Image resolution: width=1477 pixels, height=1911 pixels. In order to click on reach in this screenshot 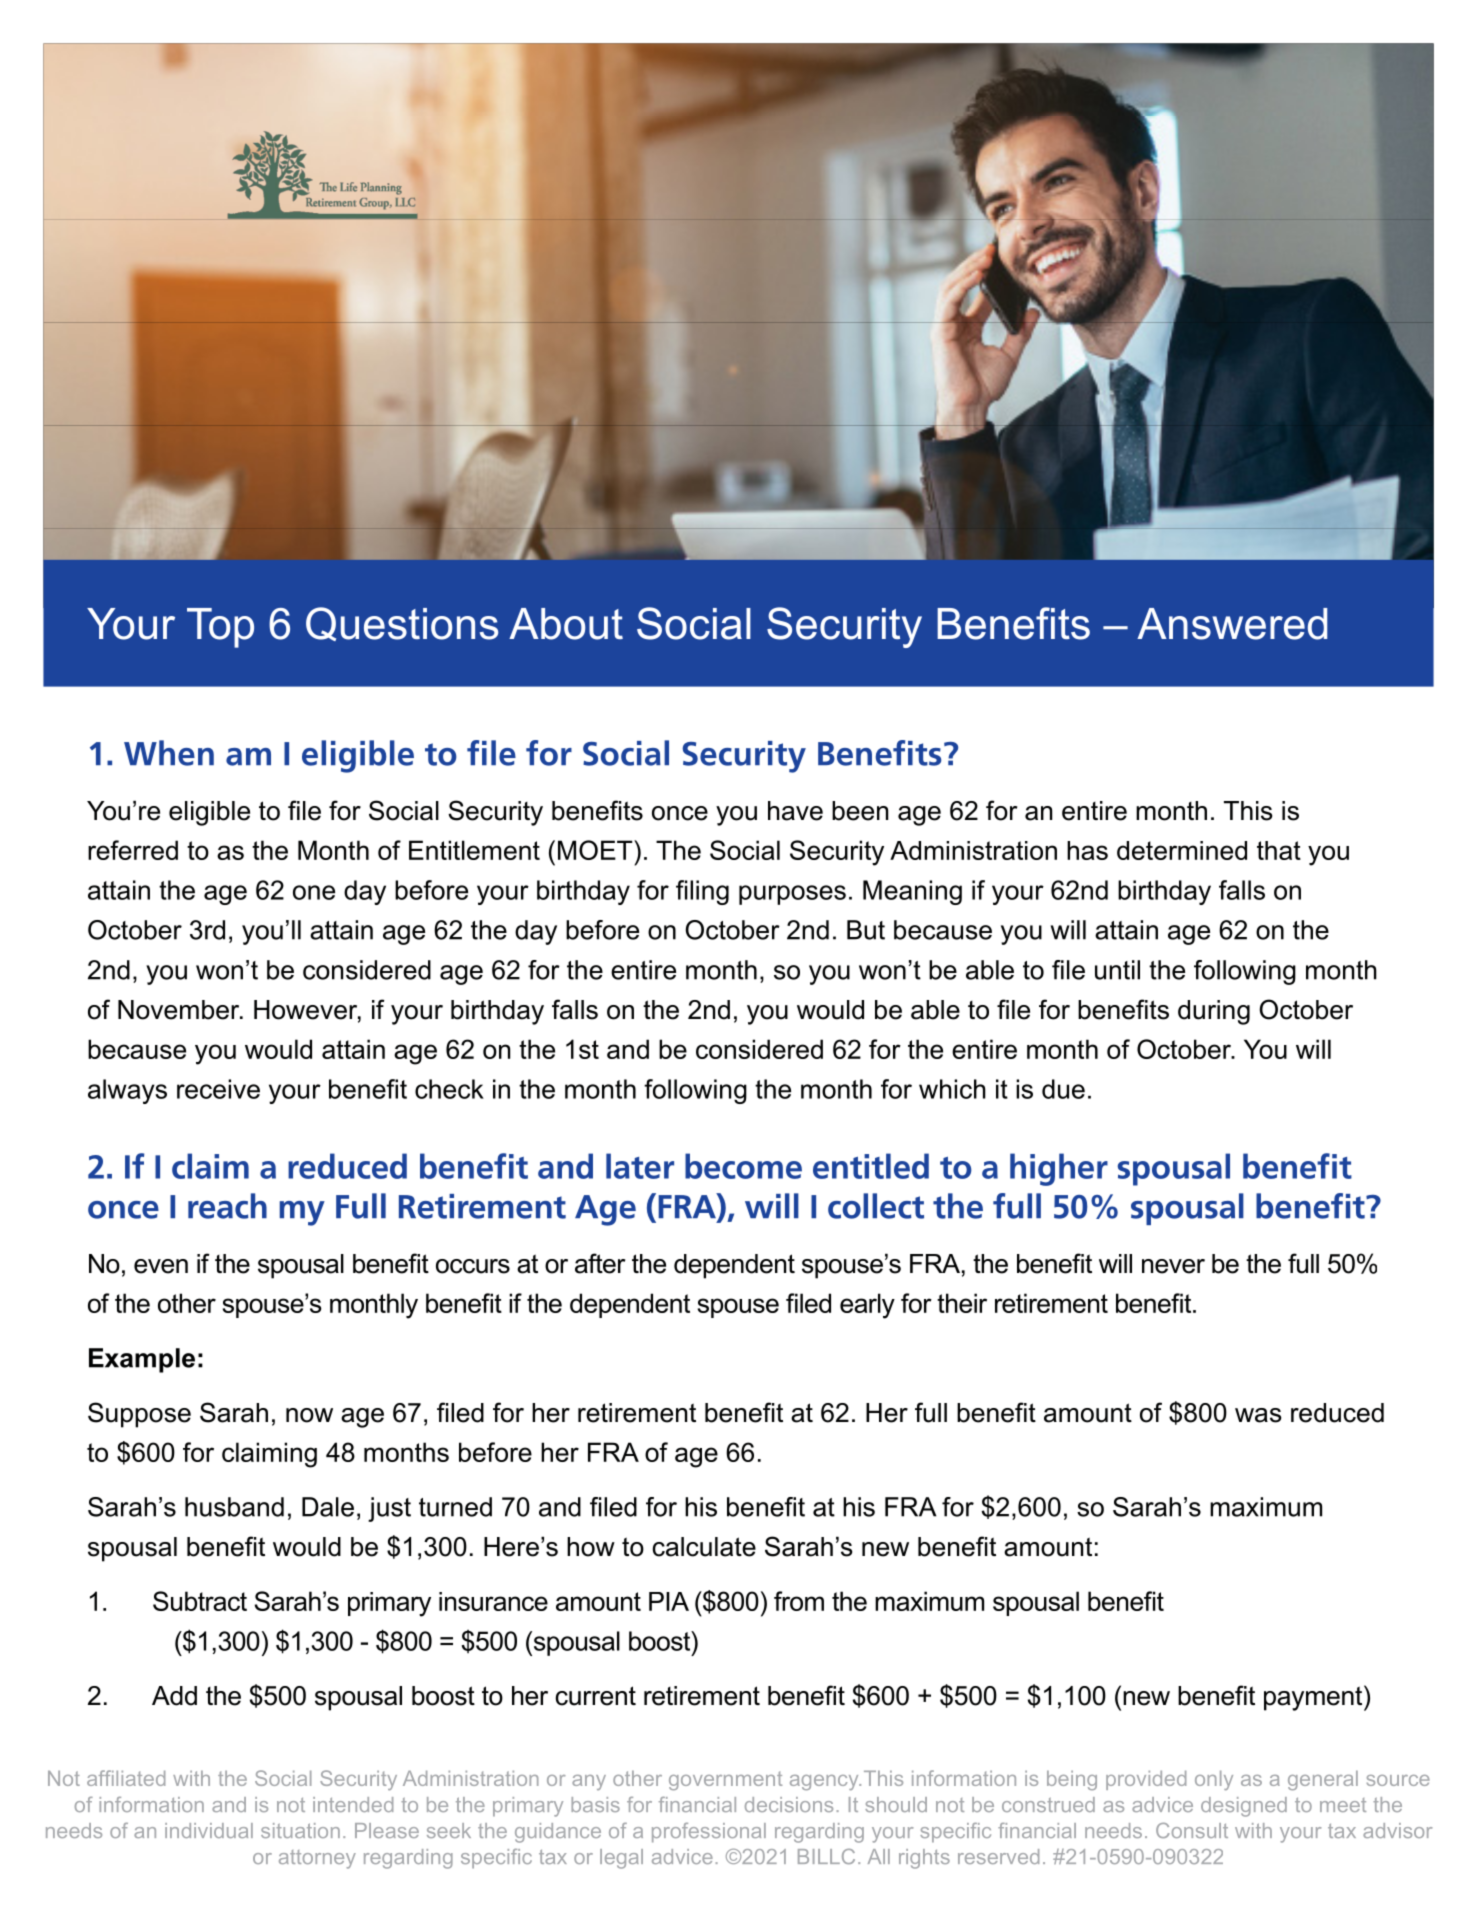, I will do `click(227, 1206)`.
